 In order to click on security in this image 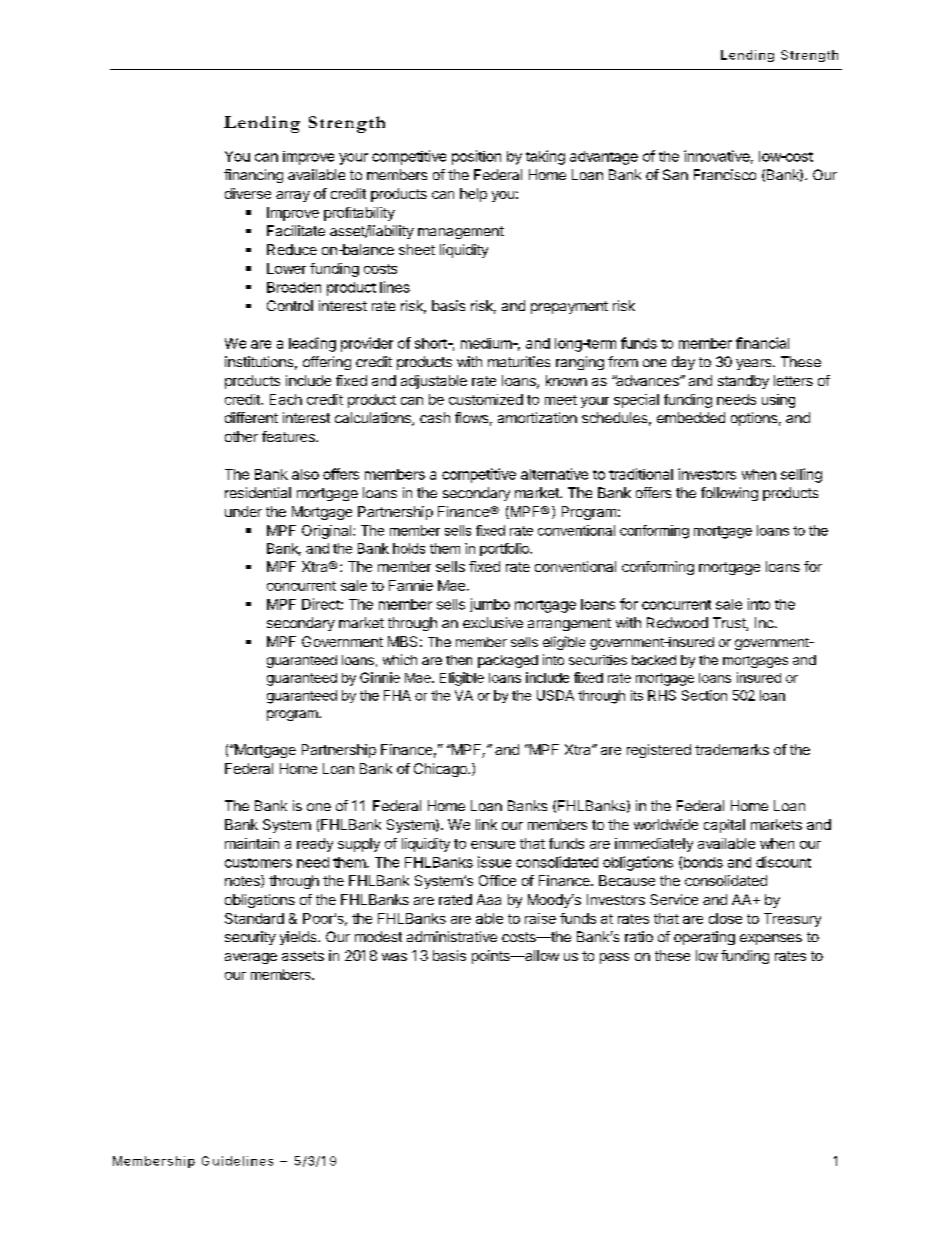, I will do `click(250, 938)`.
